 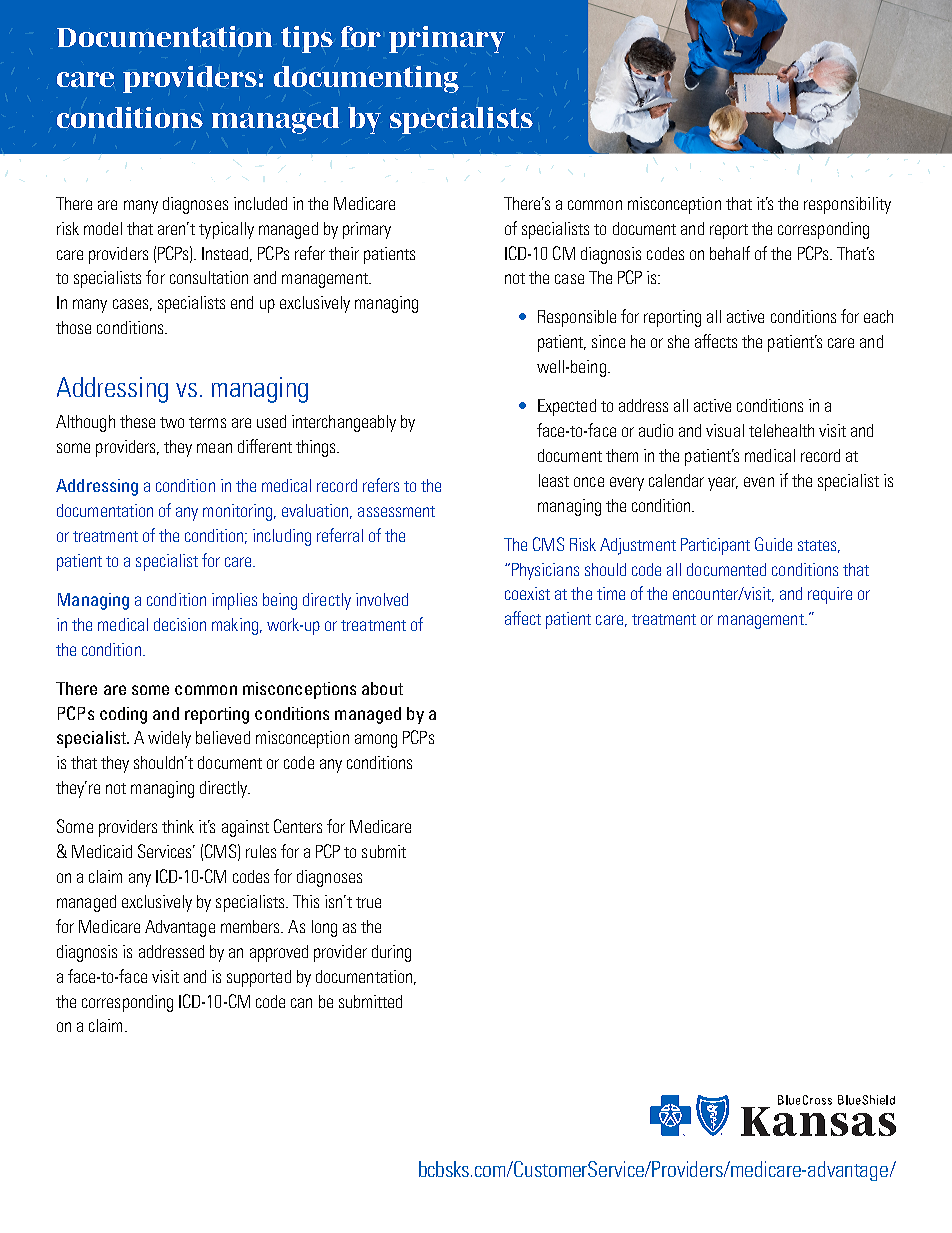 I want to click on included, so click(x=260, y=203).
